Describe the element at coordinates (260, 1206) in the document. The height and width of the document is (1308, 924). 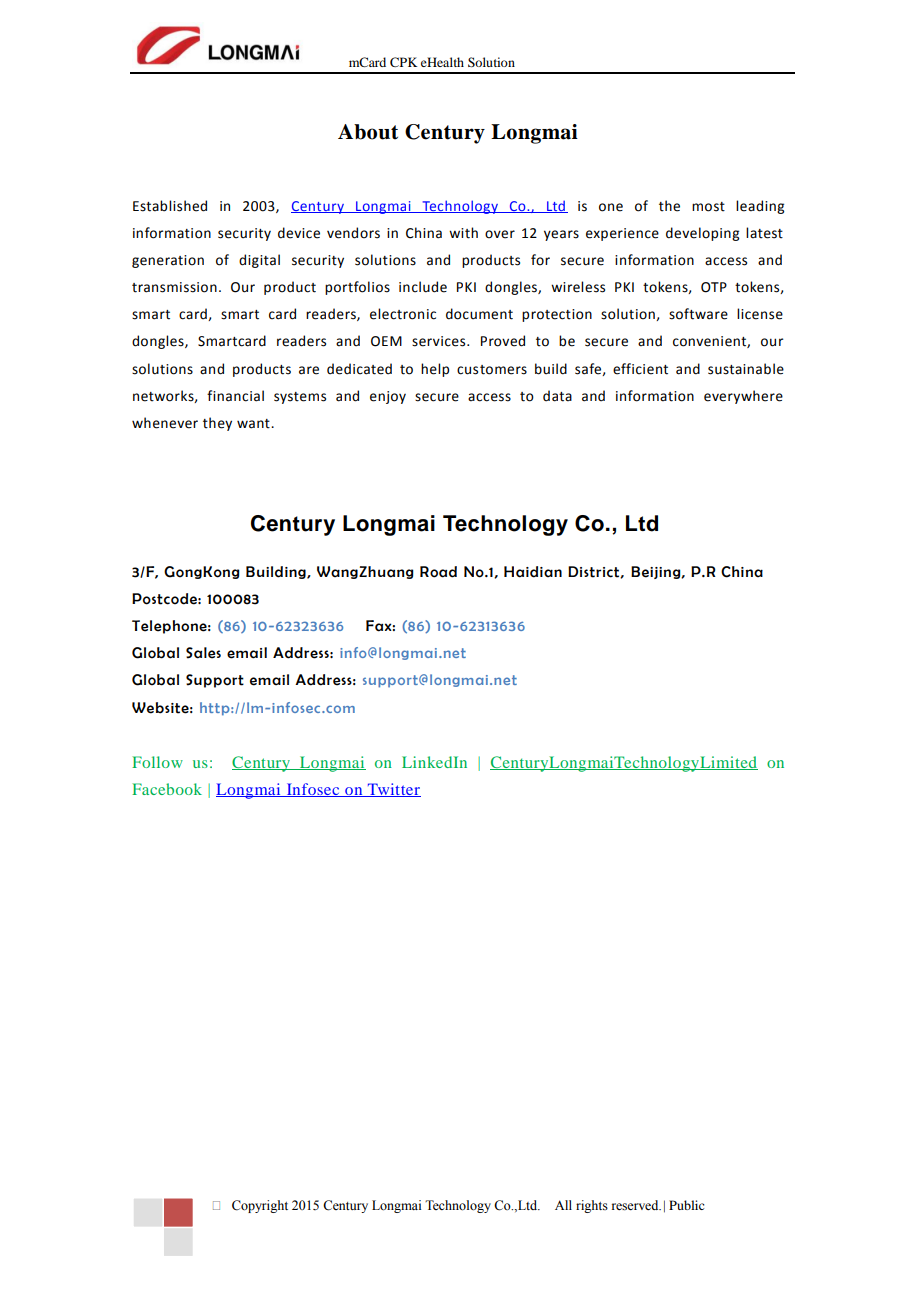
I see `Copyright` at that location.
